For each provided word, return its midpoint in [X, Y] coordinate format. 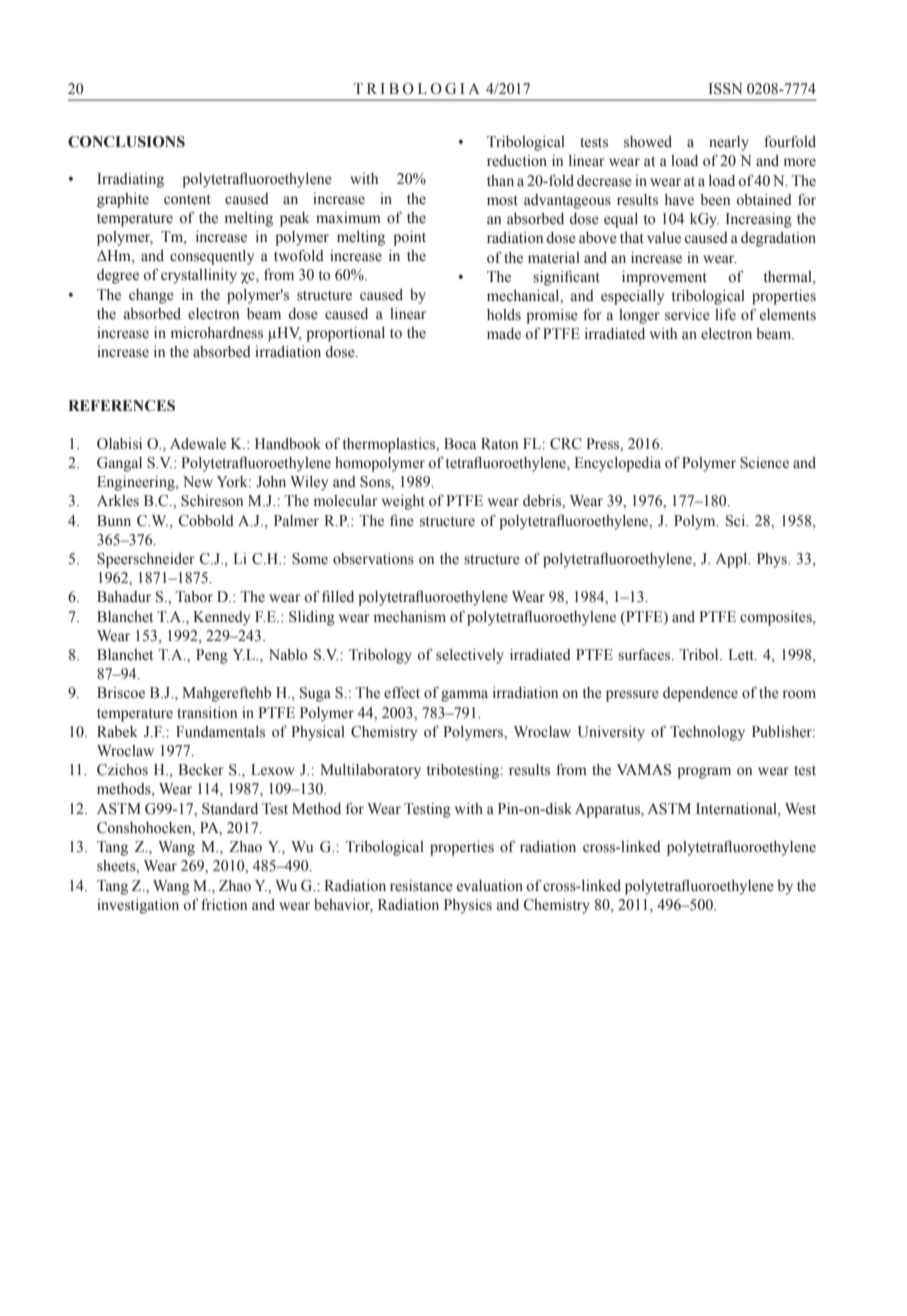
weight [403, 502]
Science [764, 463]
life [725, 314]
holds [504, 315]
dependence [700, 694]
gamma [464, 696]
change [151, 296]
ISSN [725, 89]
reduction [517, 161]
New [198, 481]
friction [224, 904]
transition [207, 713]
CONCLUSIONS [126, 142]
